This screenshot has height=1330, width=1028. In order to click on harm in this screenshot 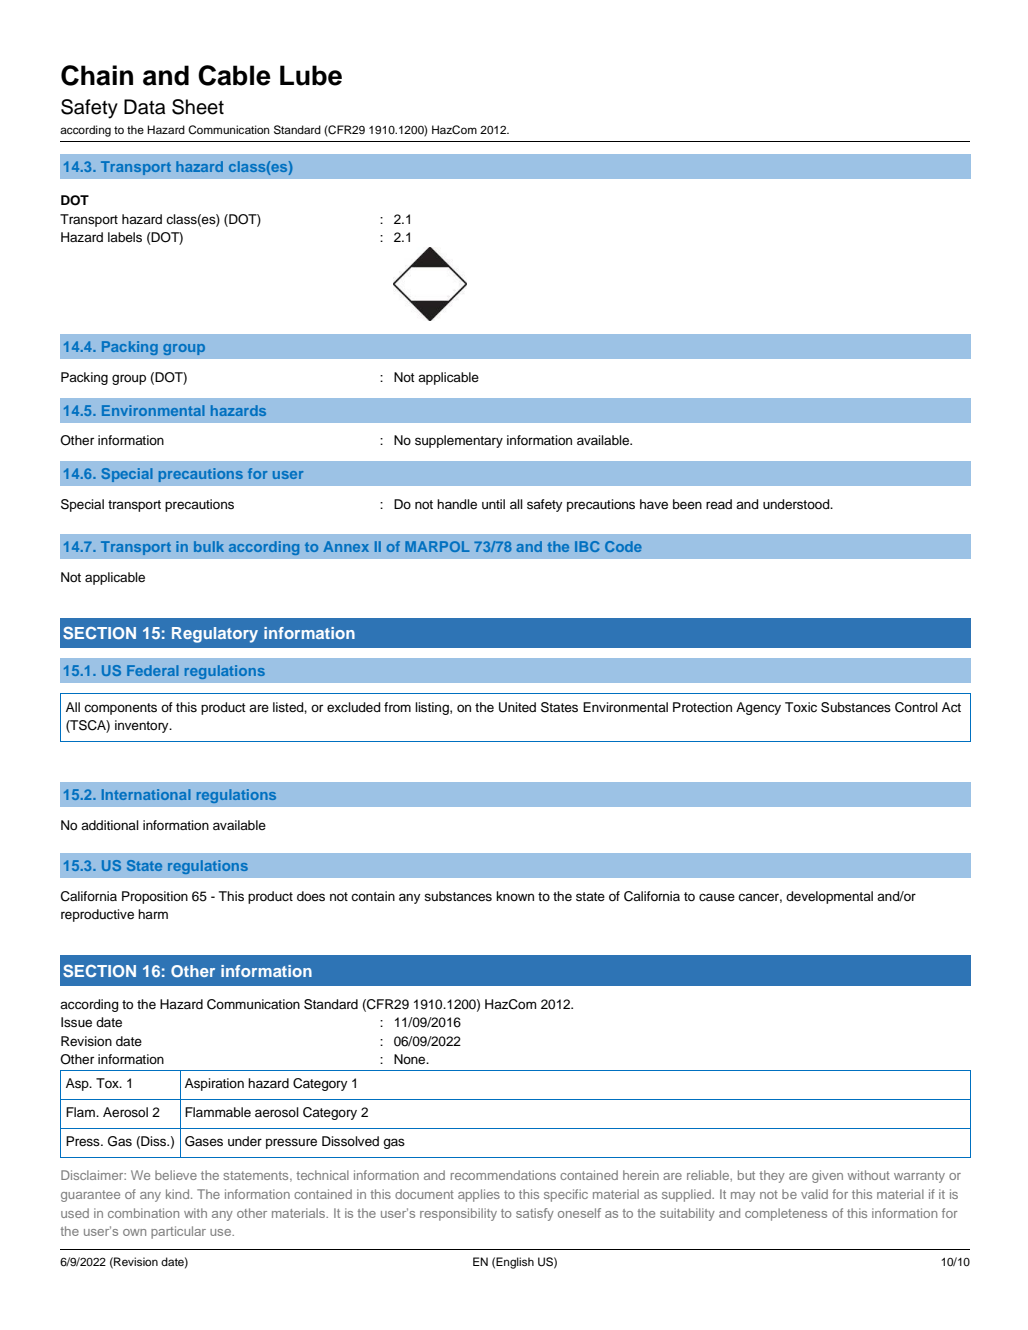, I will do `click(153, 914)`.
